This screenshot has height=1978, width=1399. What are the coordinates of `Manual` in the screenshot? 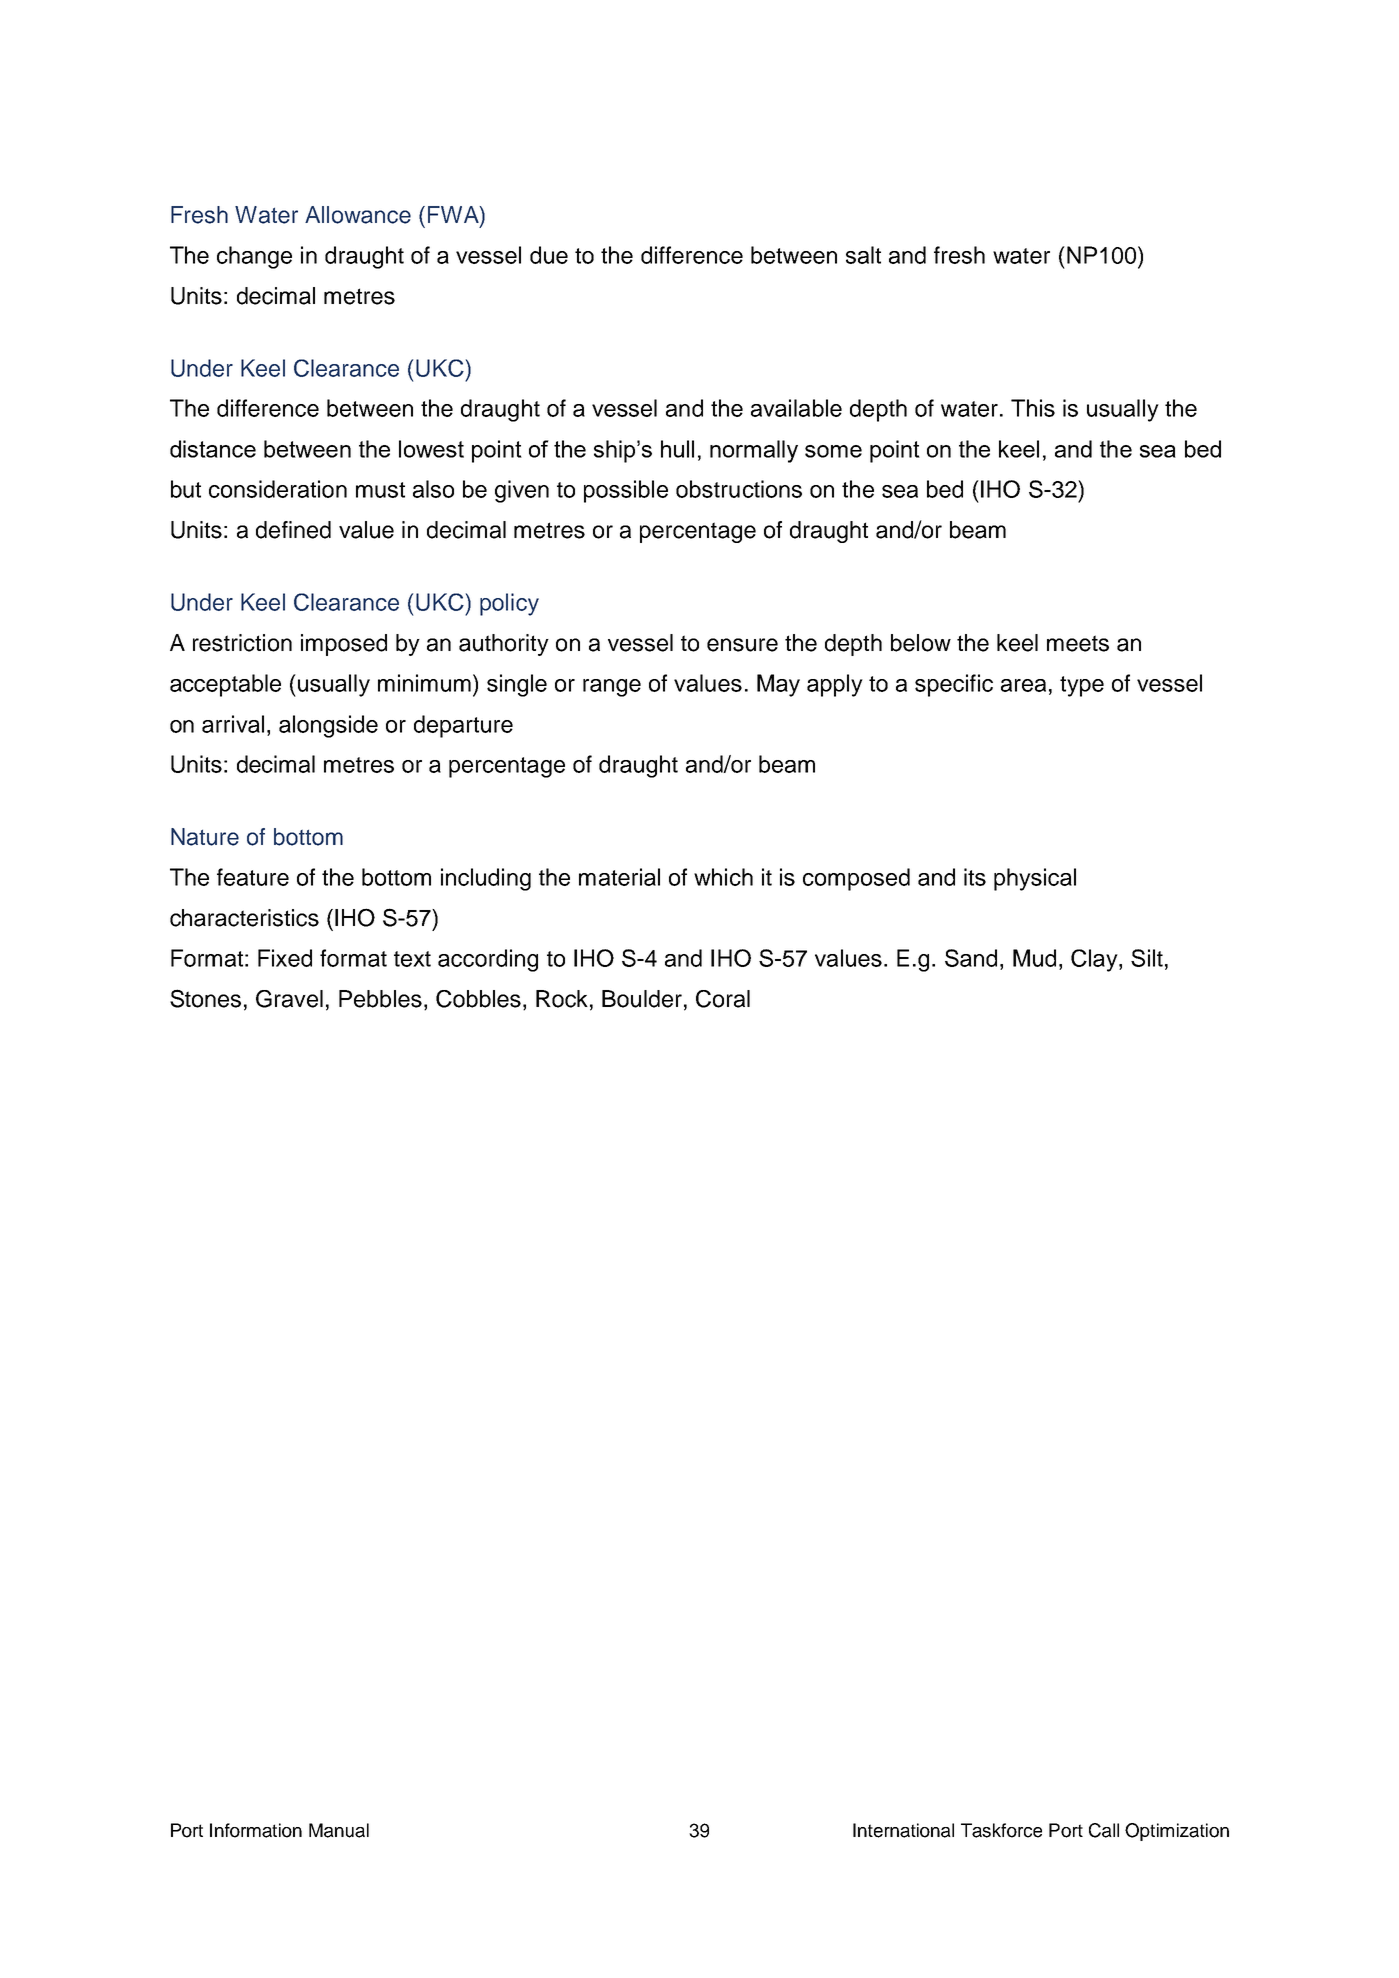 It's located at (339, 1830).
